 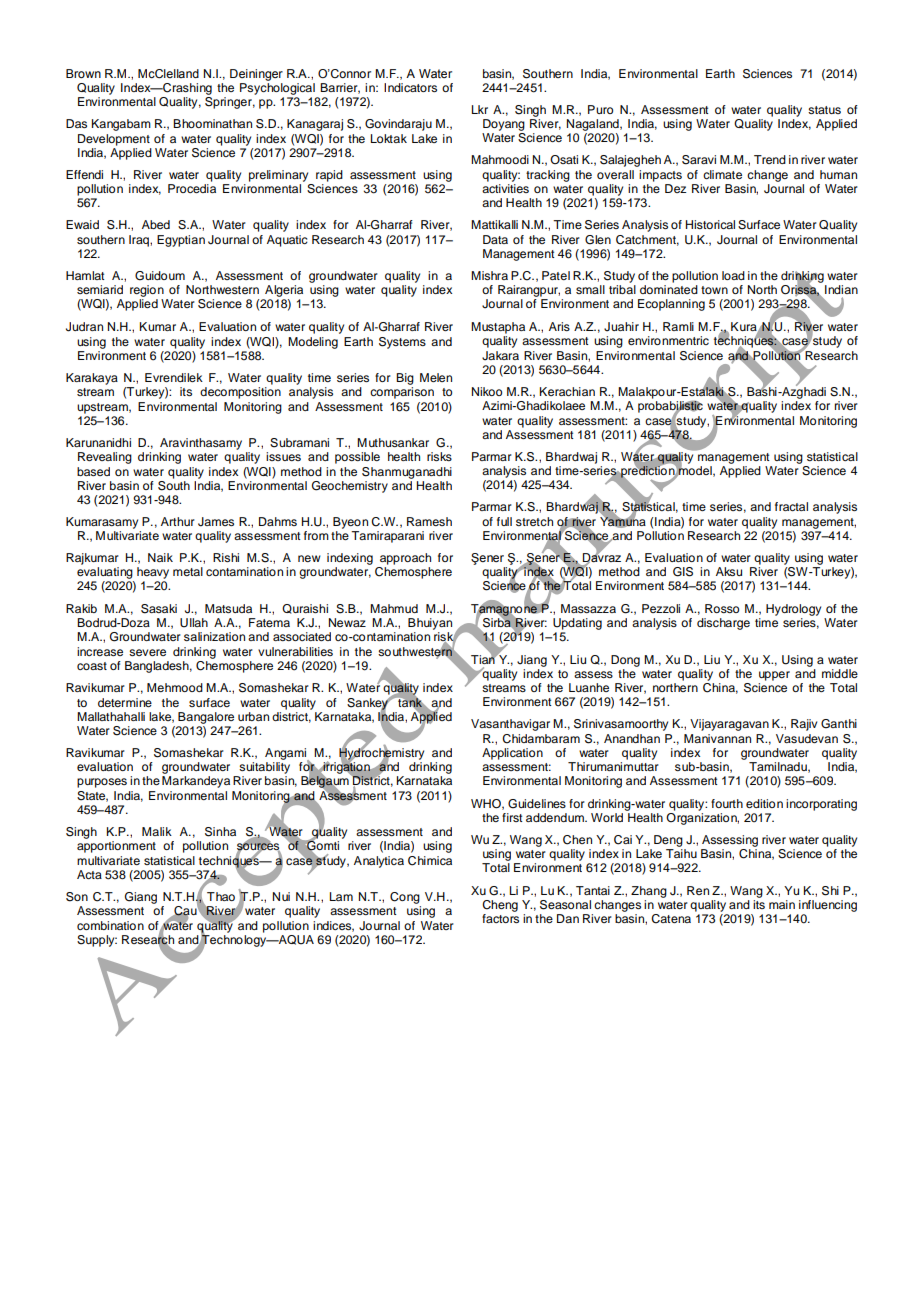 What do you see at coordinates (114, 140) in the screenshot?
I see `Development` at bounding box center [114, 140].
